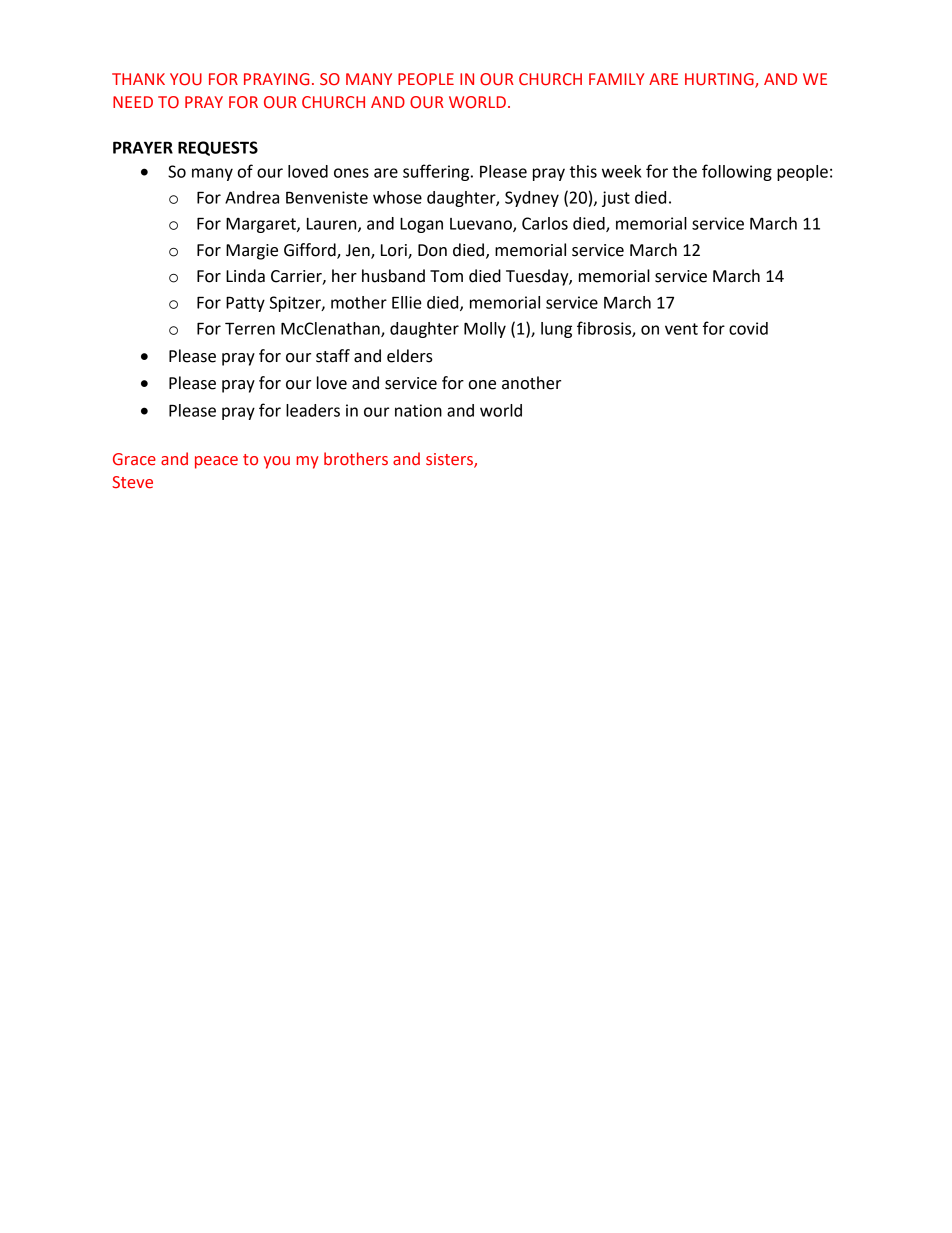 This screenshot has width=952, height=1233. I want to click on peace, so click(216, 462).
